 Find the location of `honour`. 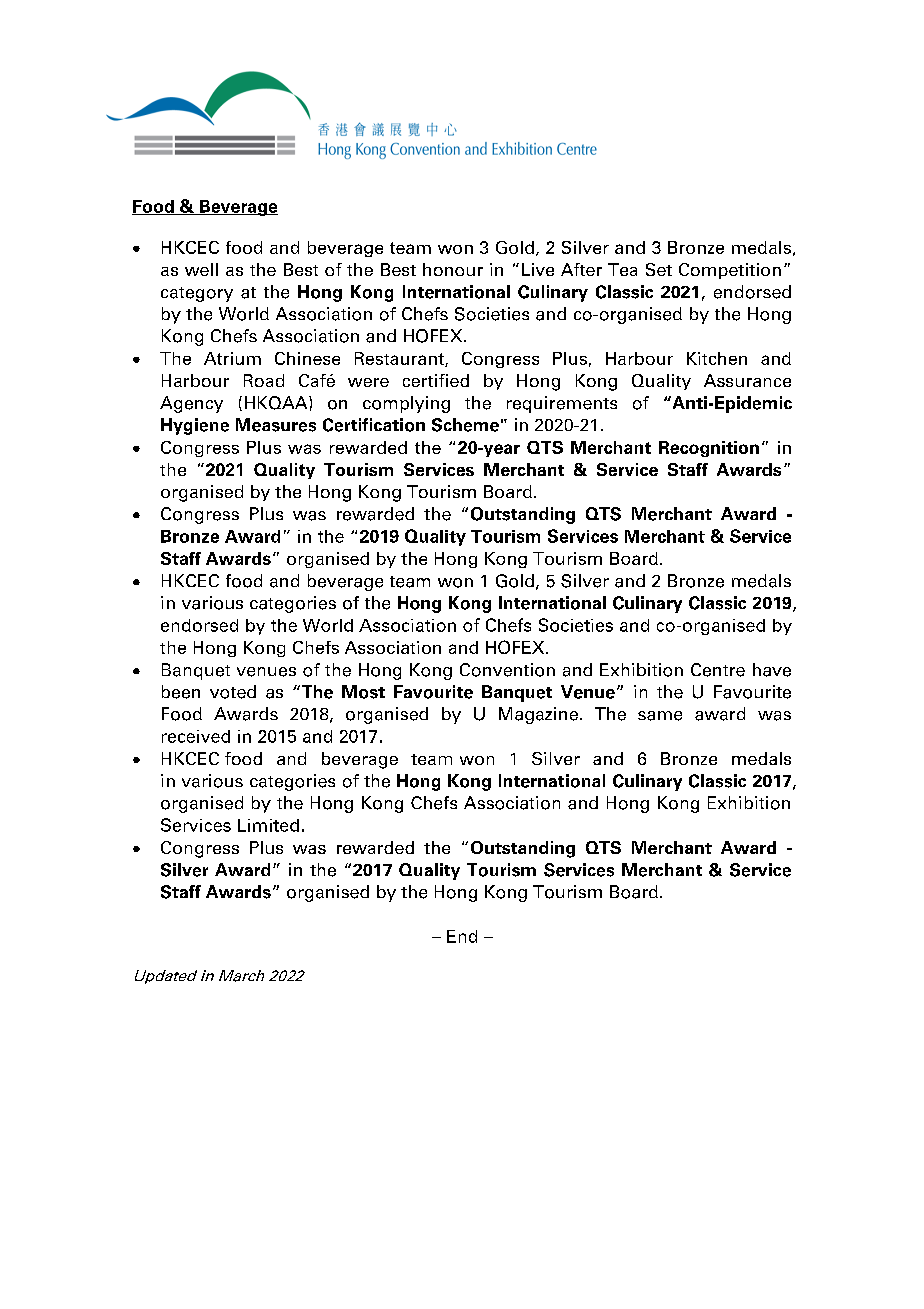

honour is located at coordinates (453, 269).
